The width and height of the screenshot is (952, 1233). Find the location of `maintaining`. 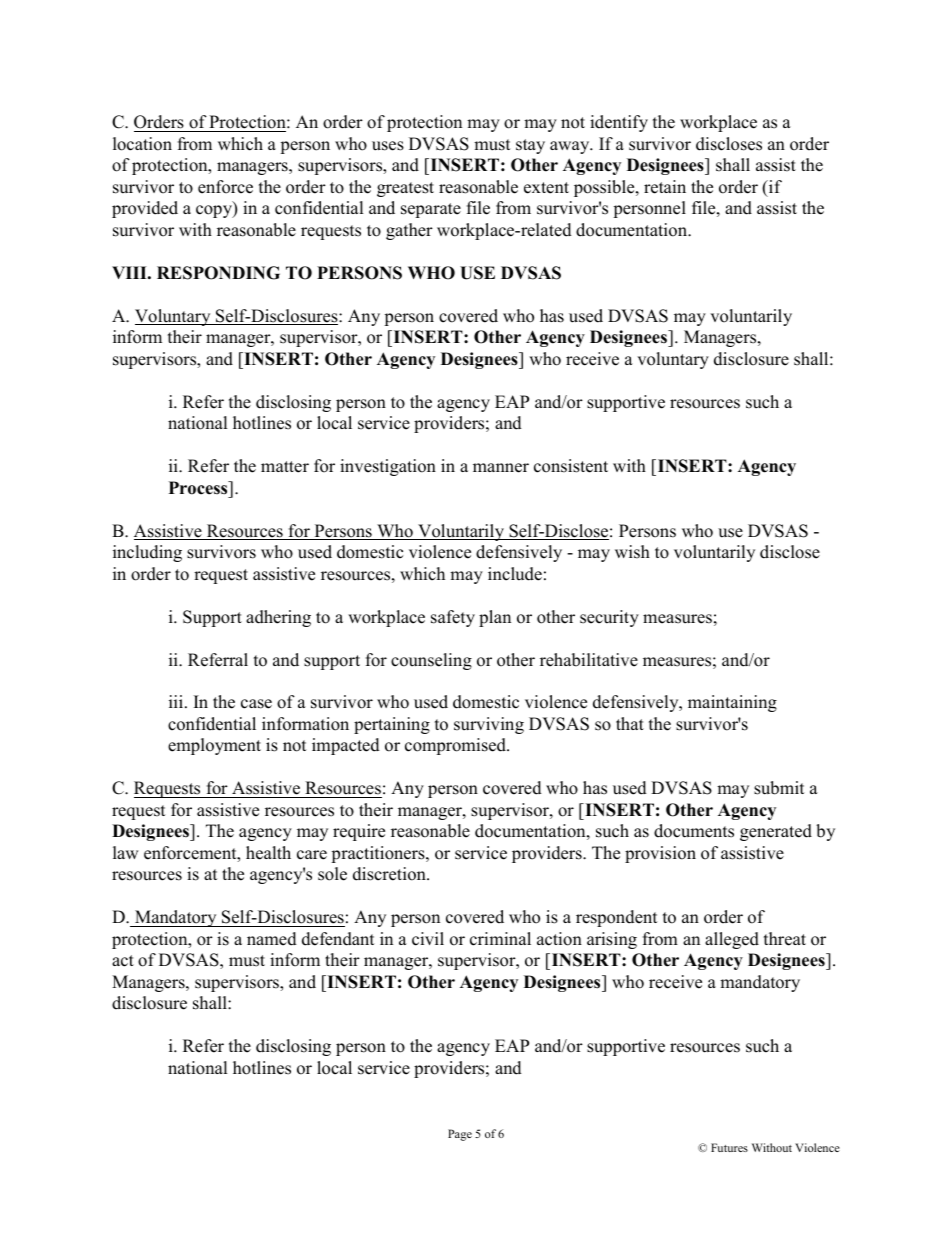

maintaining is located at coordinates (732, 703).
